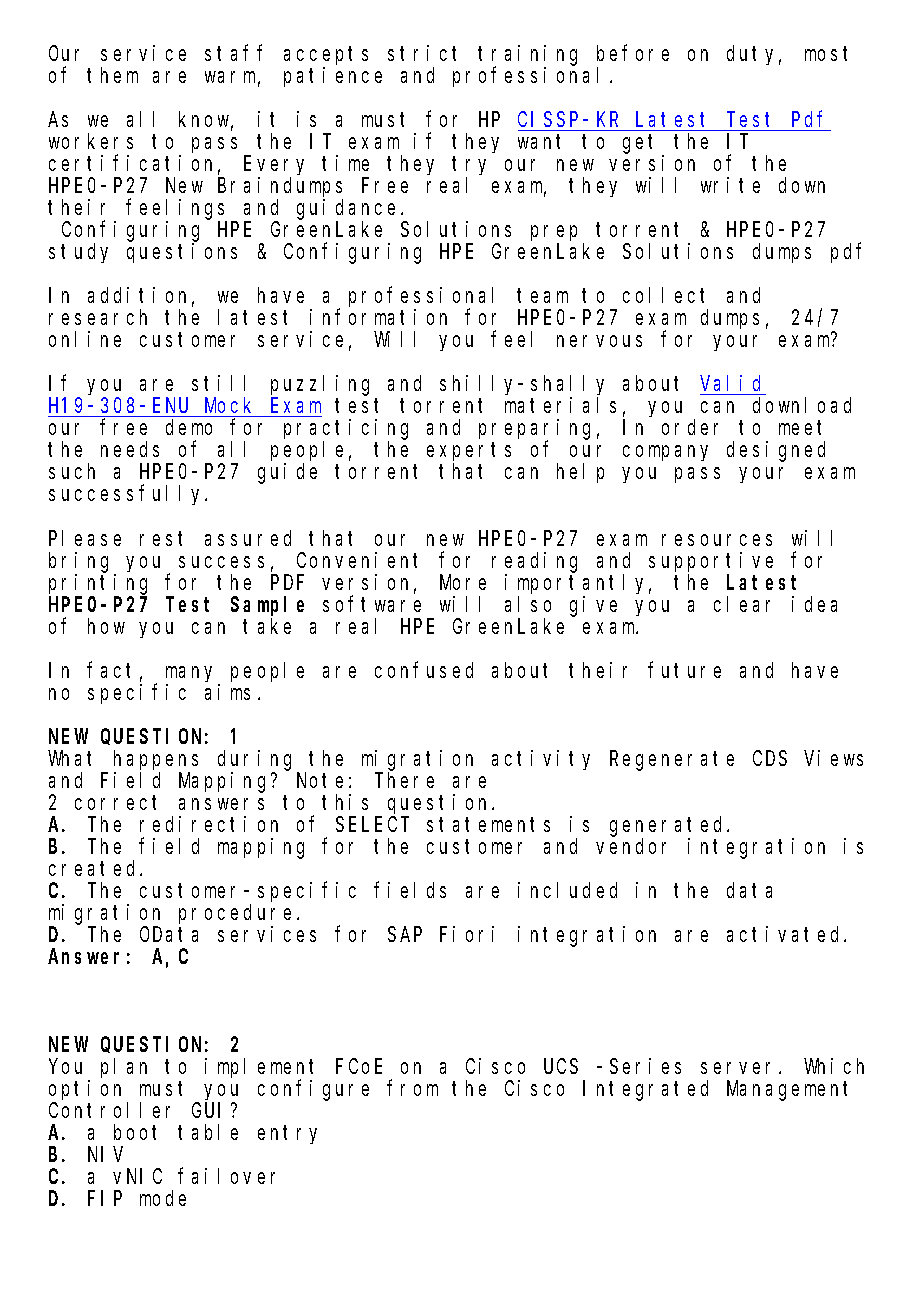 The image size is (924, 1308). What do you see at coordinates (412, 1088) in the page?
I see `from` at bounding box center [412, 1088].
